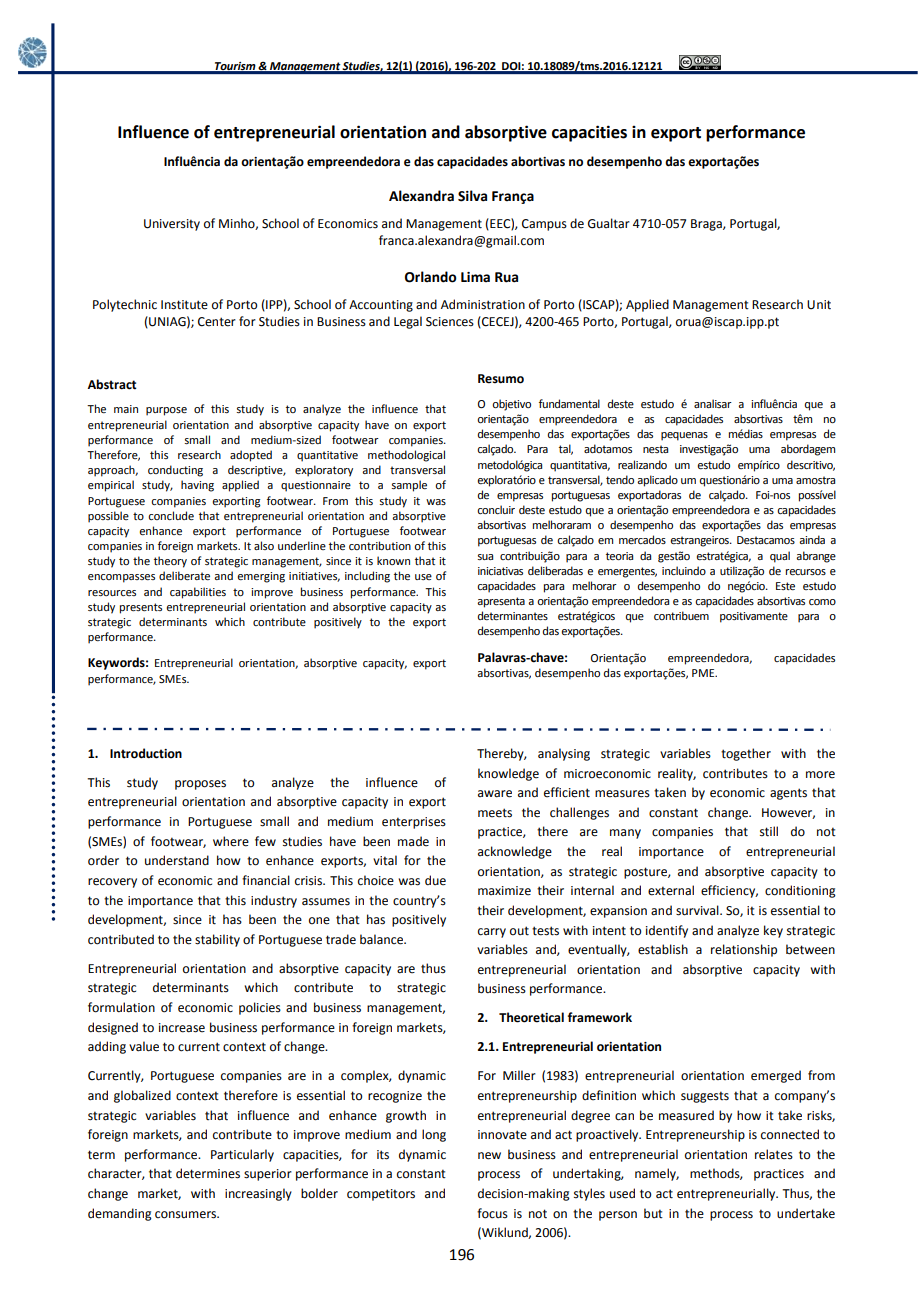 Image resolution: width=924 pixels, height=1308 pixels. What do you see at coordinates (774, 1154) in the screenshot?
I see `relates` at bounding box center [774, 1154].
